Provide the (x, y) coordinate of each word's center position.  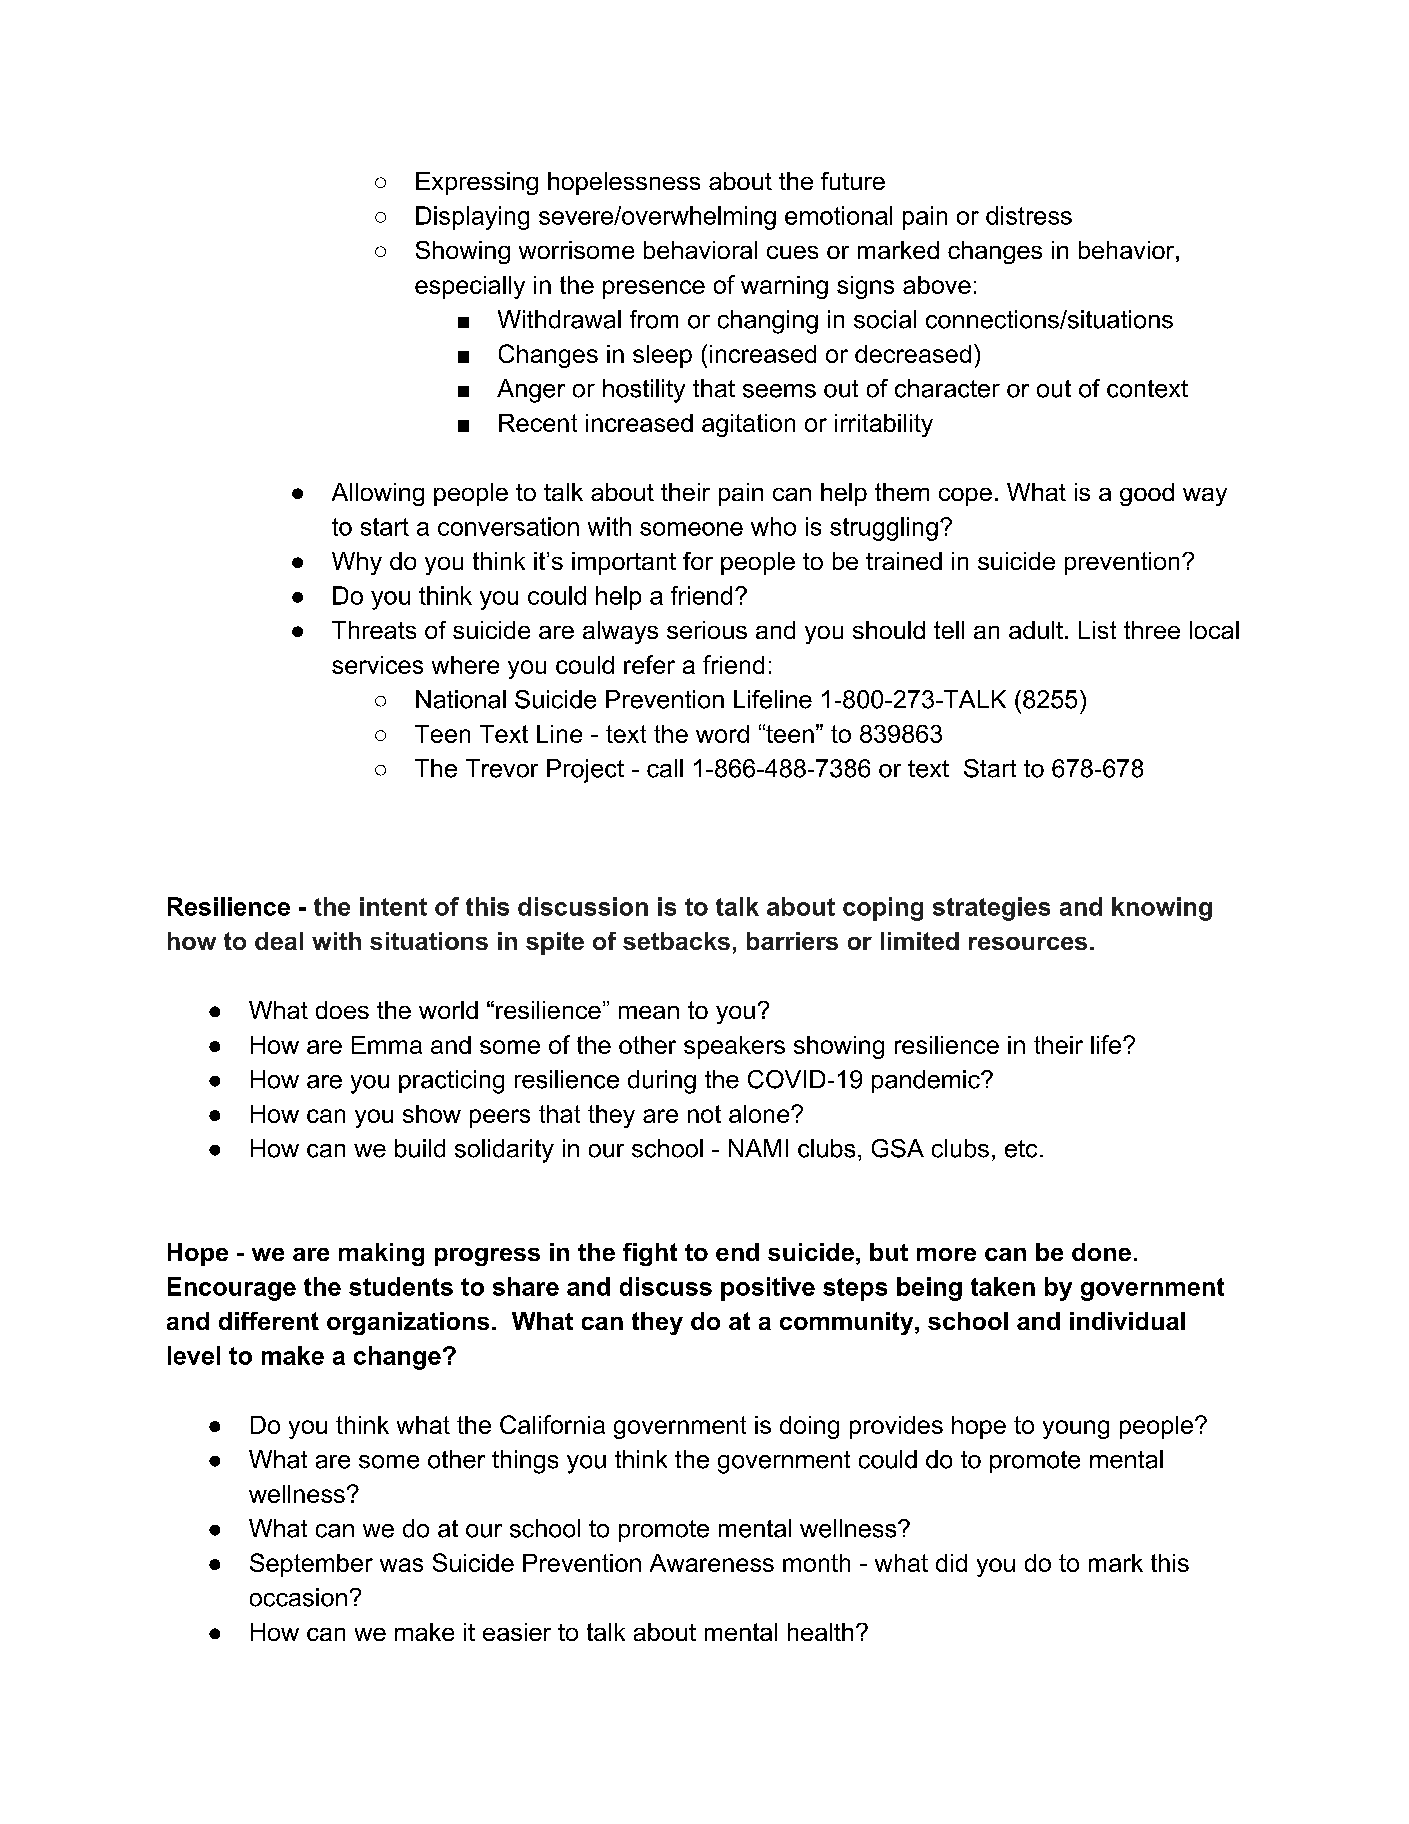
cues (792, 252)
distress (1029, 215)
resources (1028, 943)
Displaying (472, 218)
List (1097, 630)
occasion (298, 1597)
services (377, 665)
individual (1127, 1321)
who (773, 526)
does (342, 1010)
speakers (734, 1047)
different (269, 1321)
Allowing (378, 494)
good (1147, 494)
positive (768, 1289)
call (665, 768)
